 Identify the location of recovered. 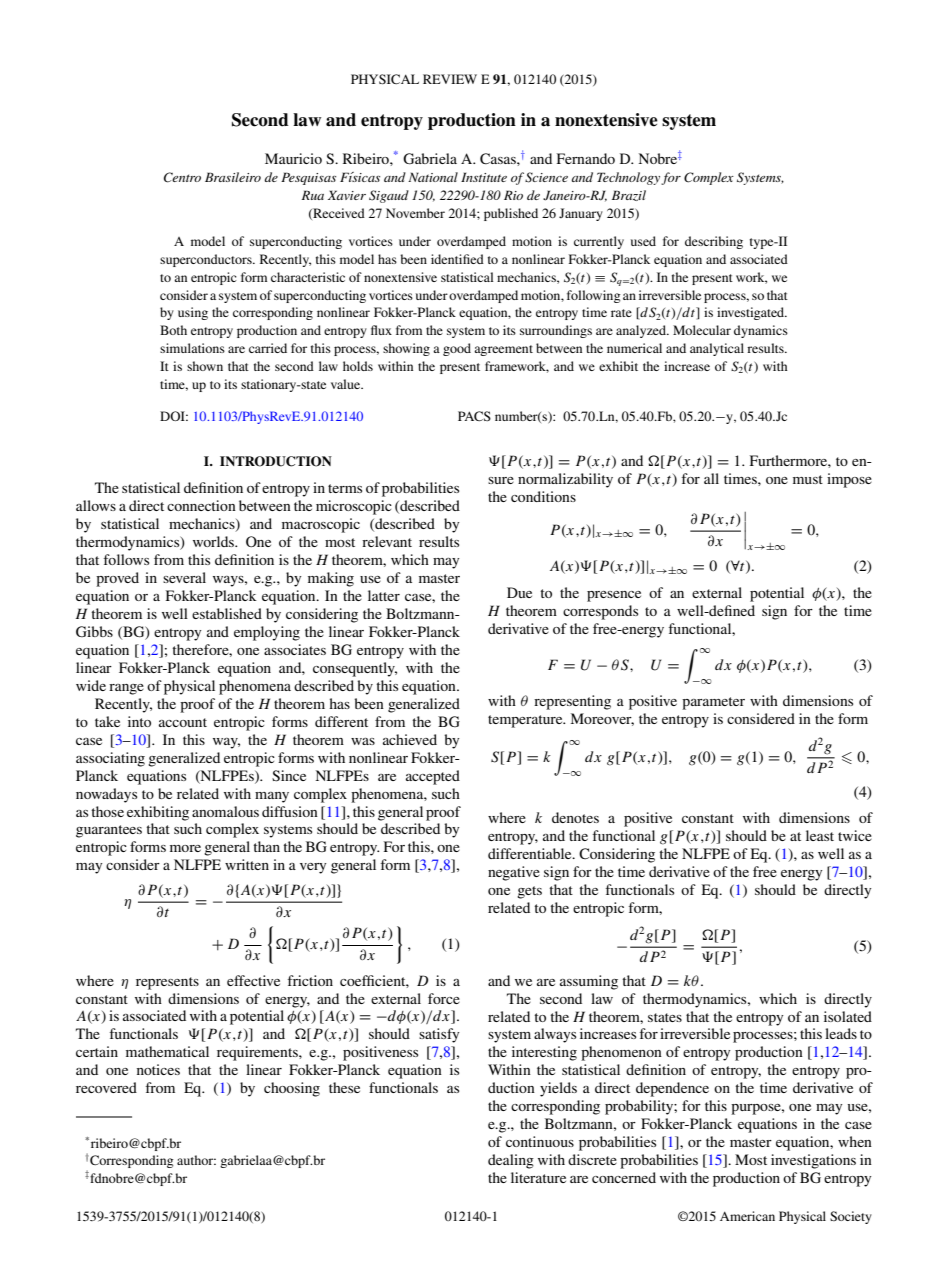
(106, 1087).
